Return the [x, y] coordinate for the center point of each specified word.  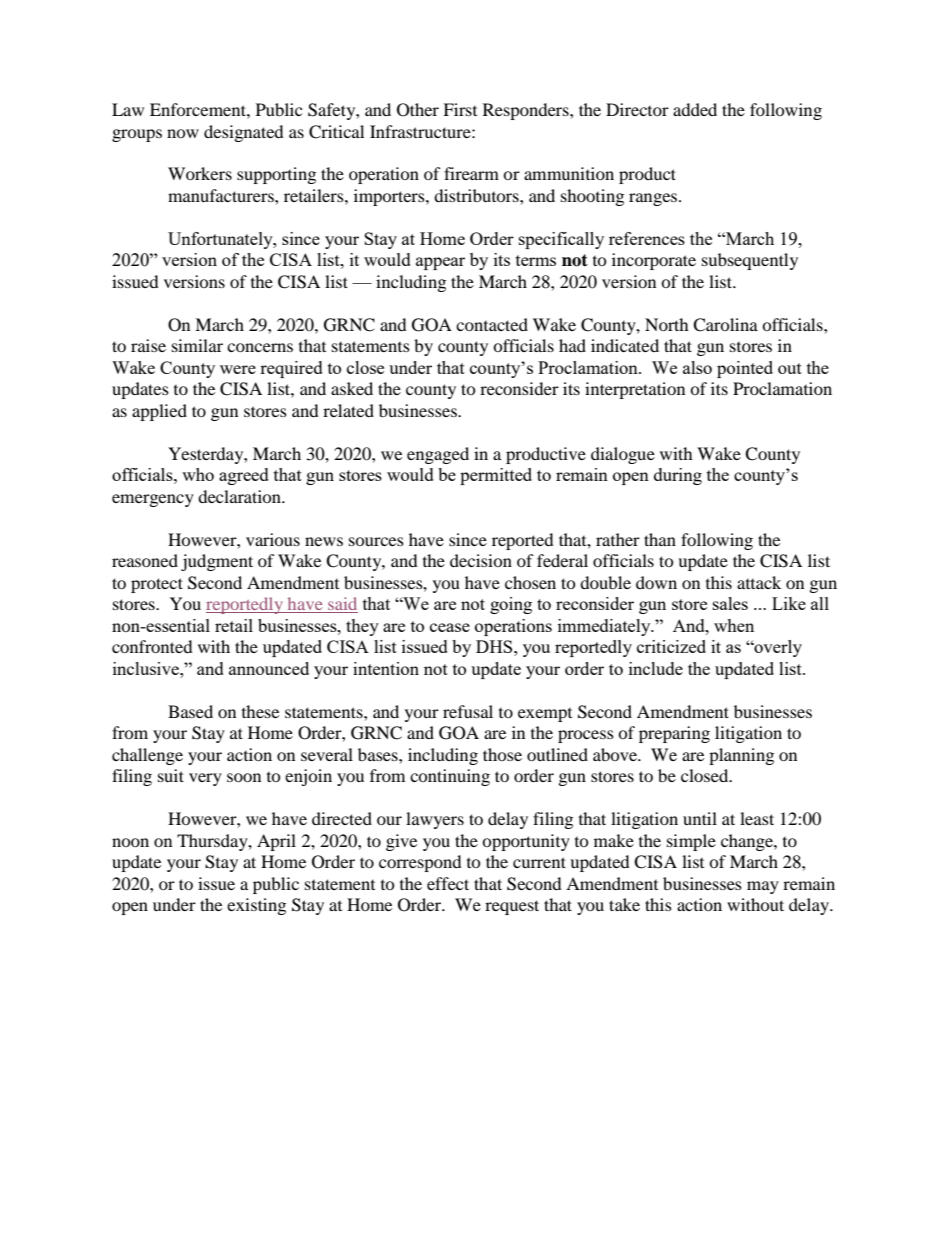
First [460, 109]
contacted [492, 324]
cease [450, 627]
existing [256, 906]
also [697, 367]
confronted [152, 646]
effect [448, 883]
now [183, 133]
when [734, 625]
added [695, 109]
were [238, 369]
